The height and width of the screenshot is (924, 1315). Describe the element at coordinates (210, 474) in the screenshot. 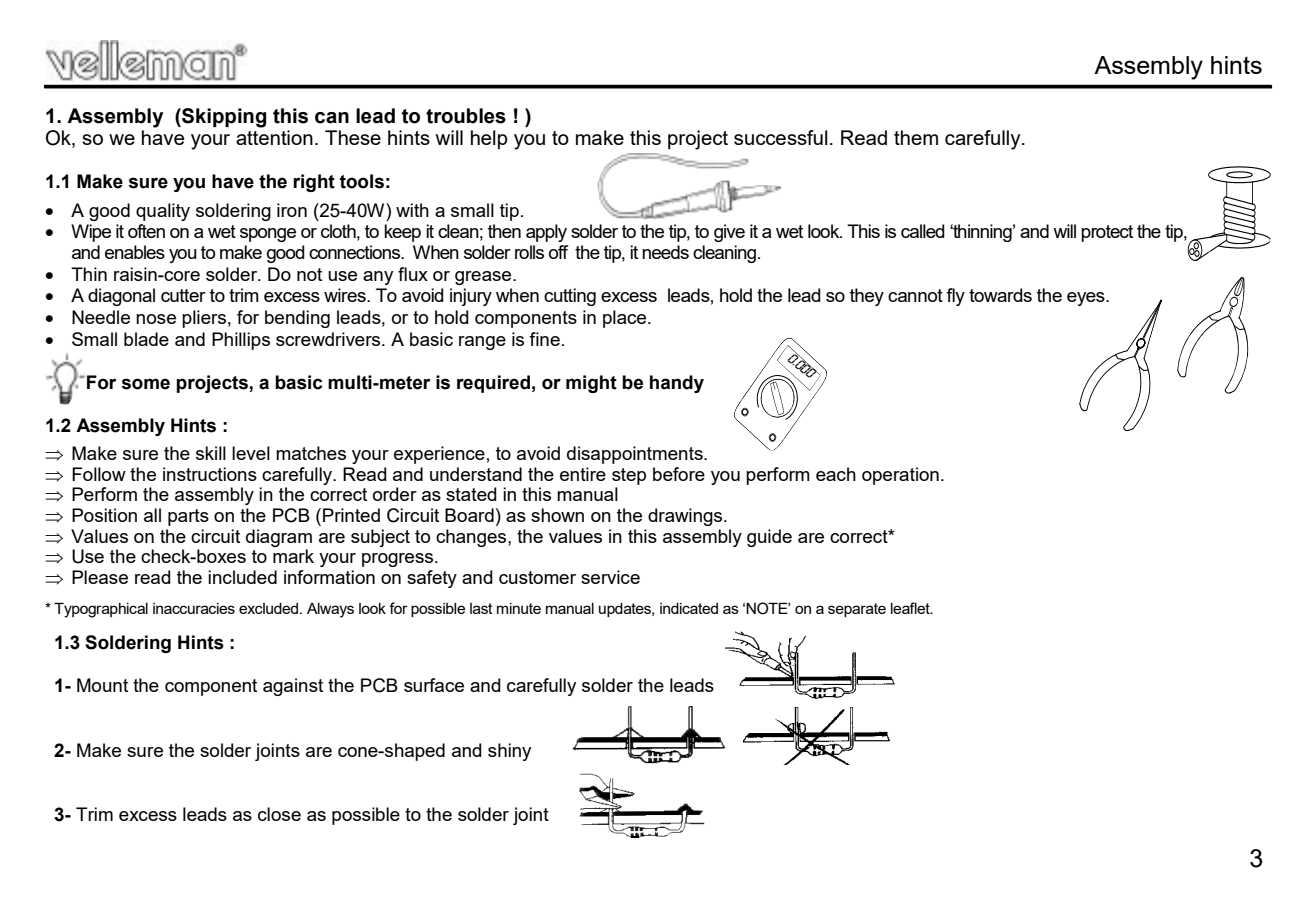

I see `instructions` at that location.
